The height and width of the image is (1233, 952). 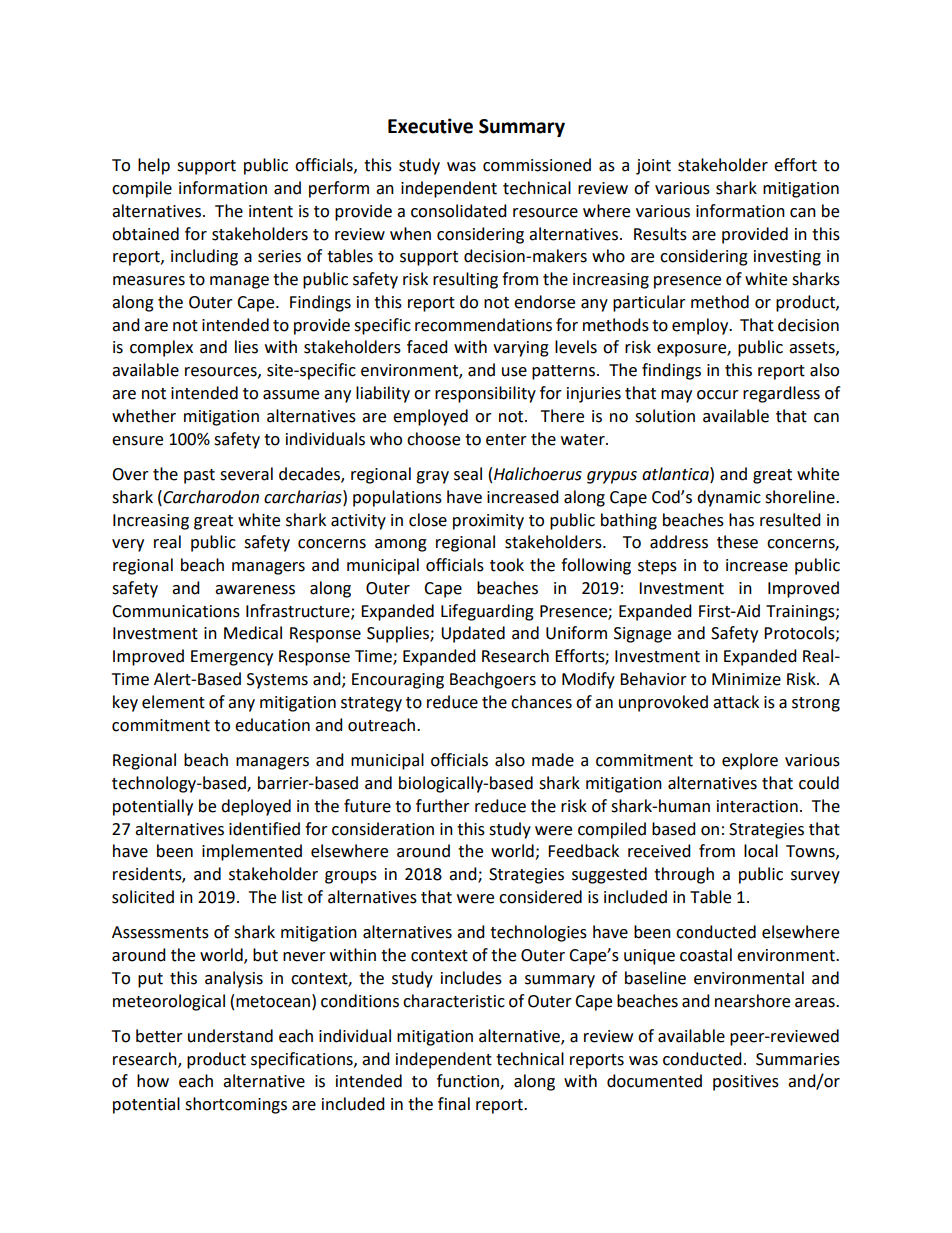 I want to click on help, so click(x=154, y=166).
